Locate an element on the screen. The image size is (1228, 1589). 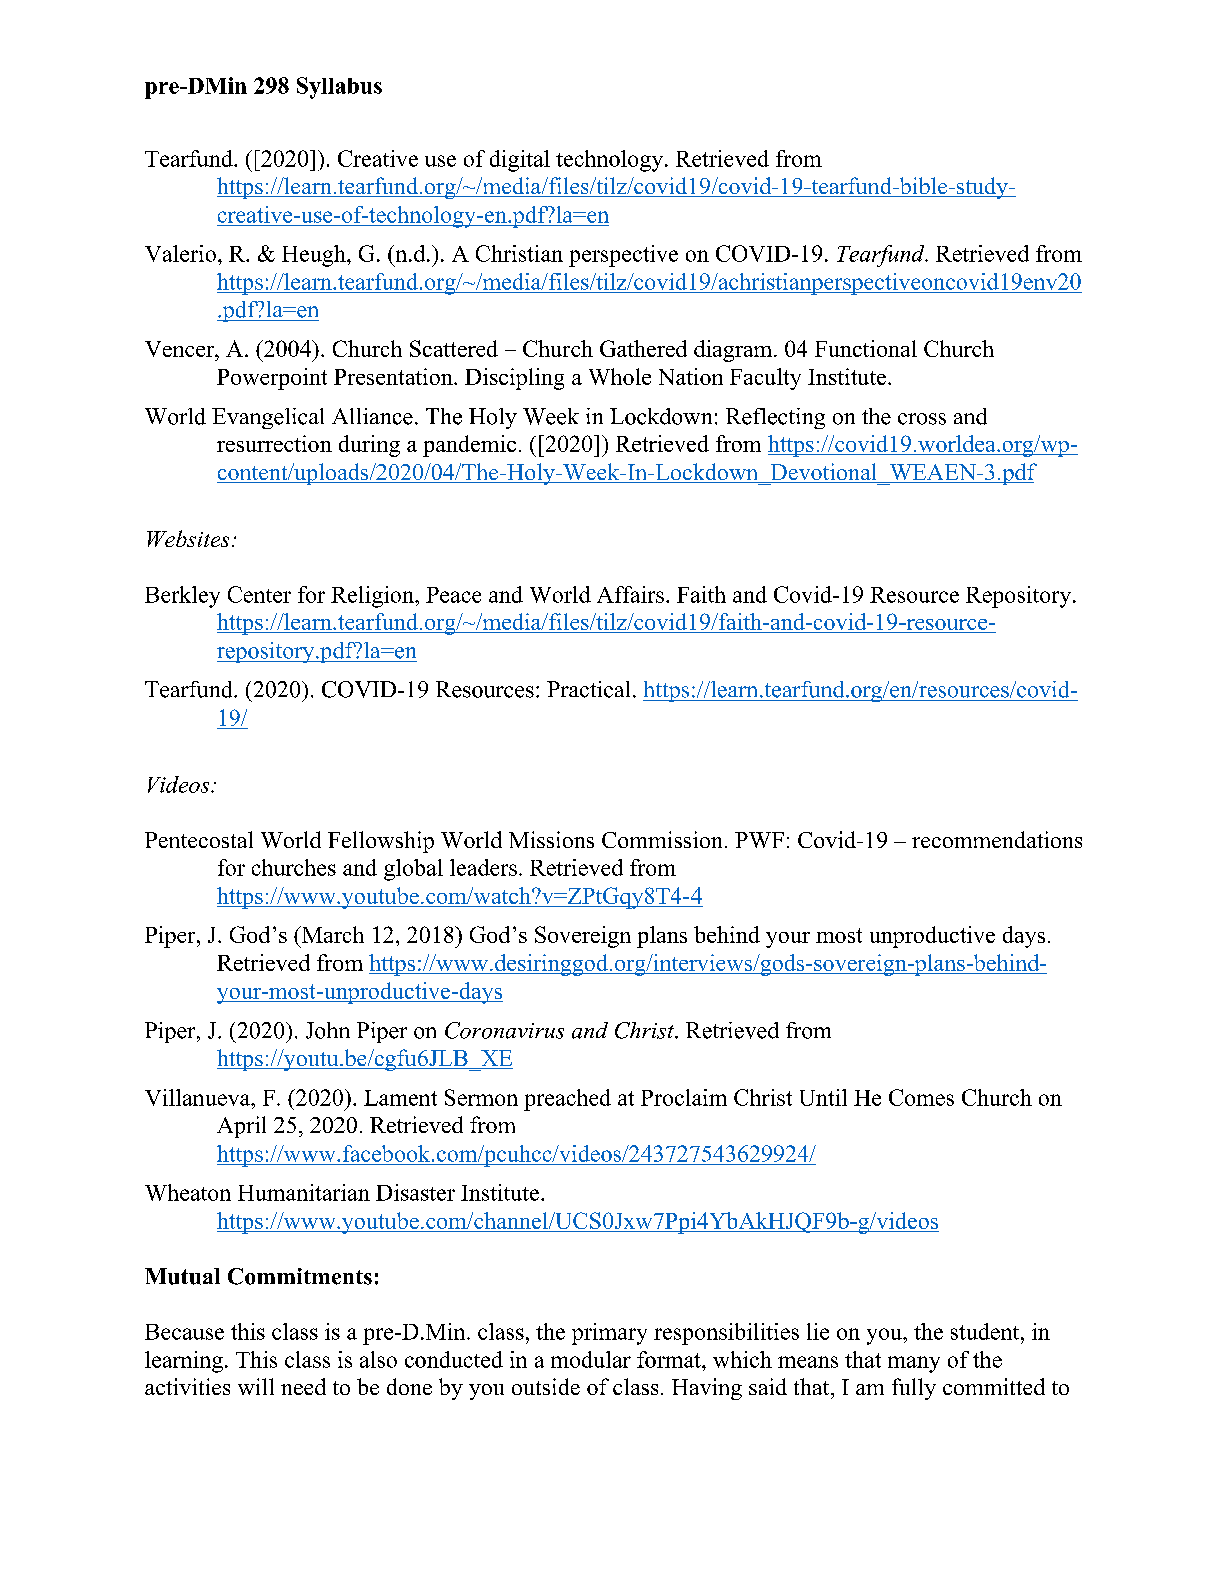
March is located at coordinates (332, 934).
